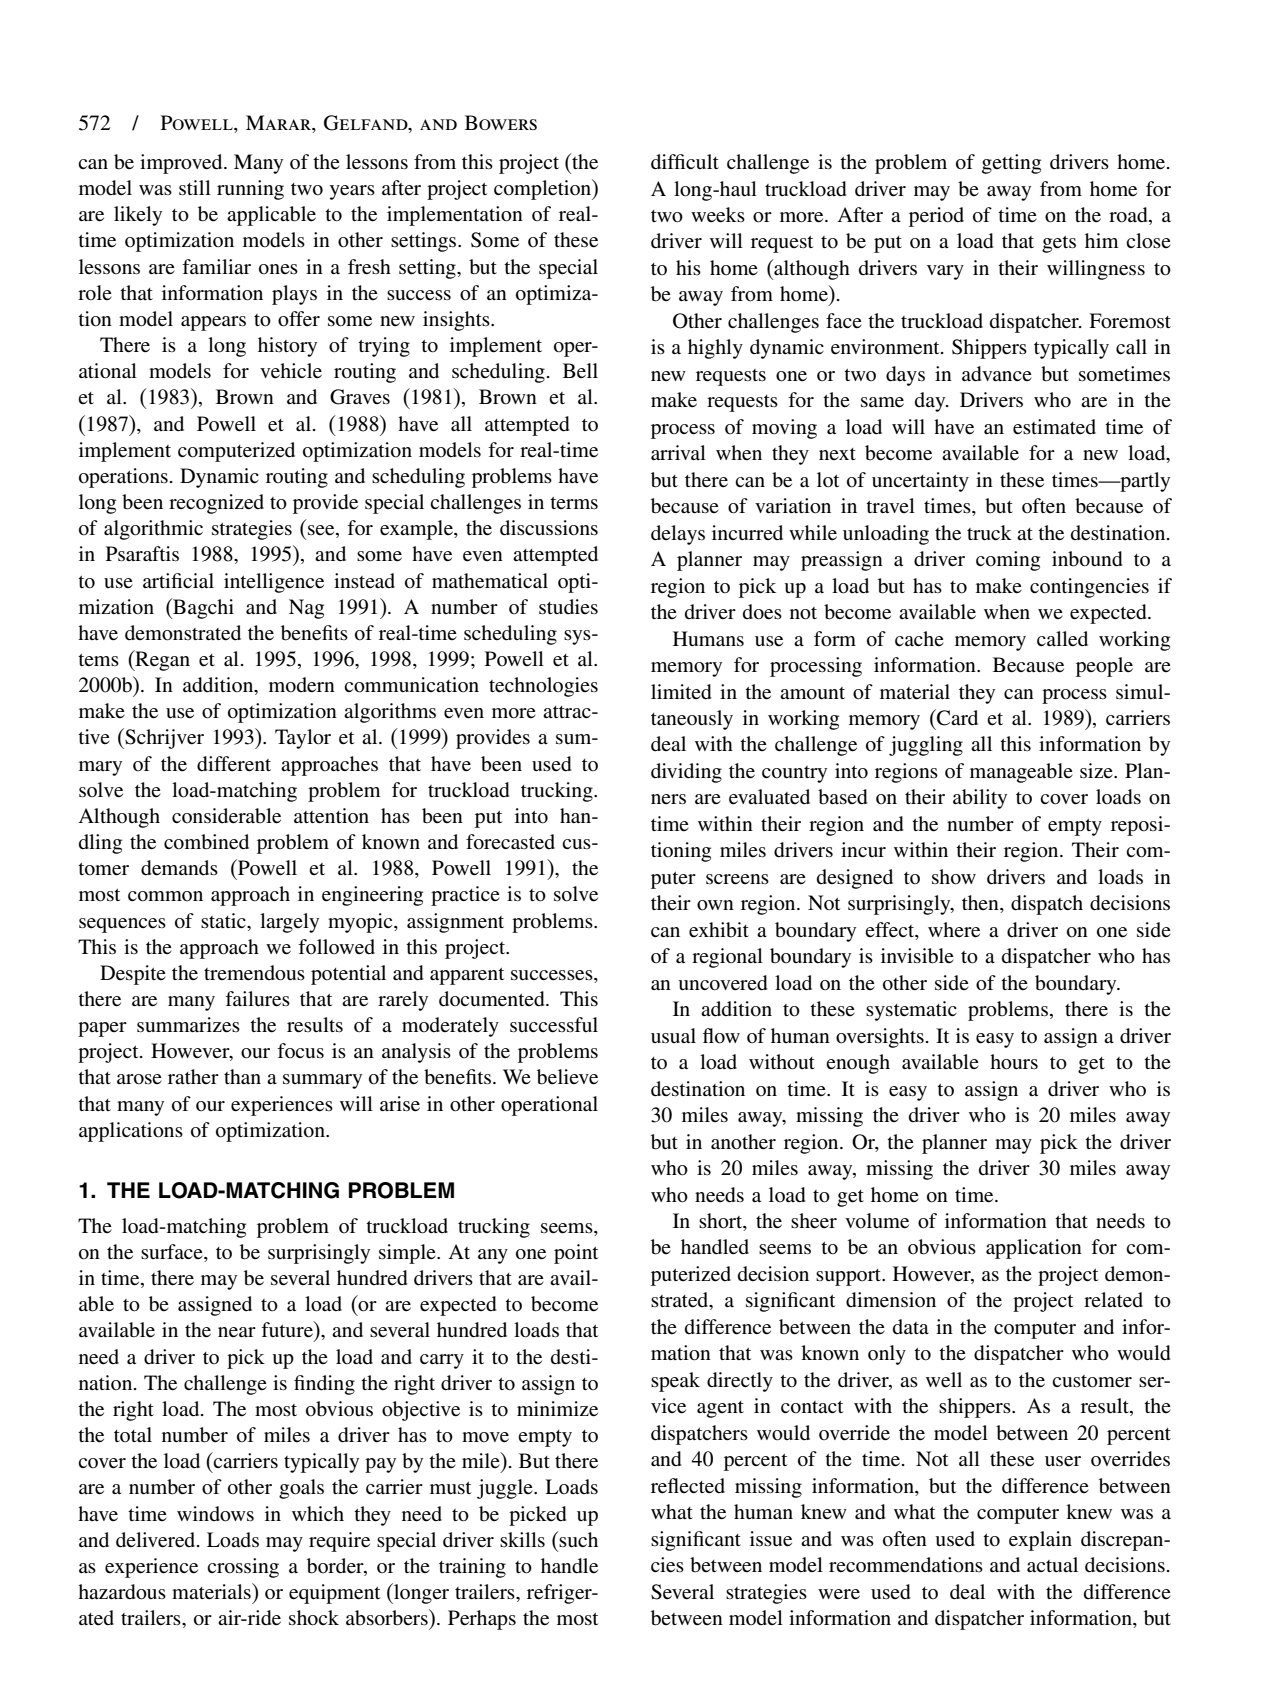 Image resolution: width=1273 pixels, height=1703 pixels. What do you see at coordinates (578, 1539) in the image?
I see `such` at bounding box center [578, 1539].
